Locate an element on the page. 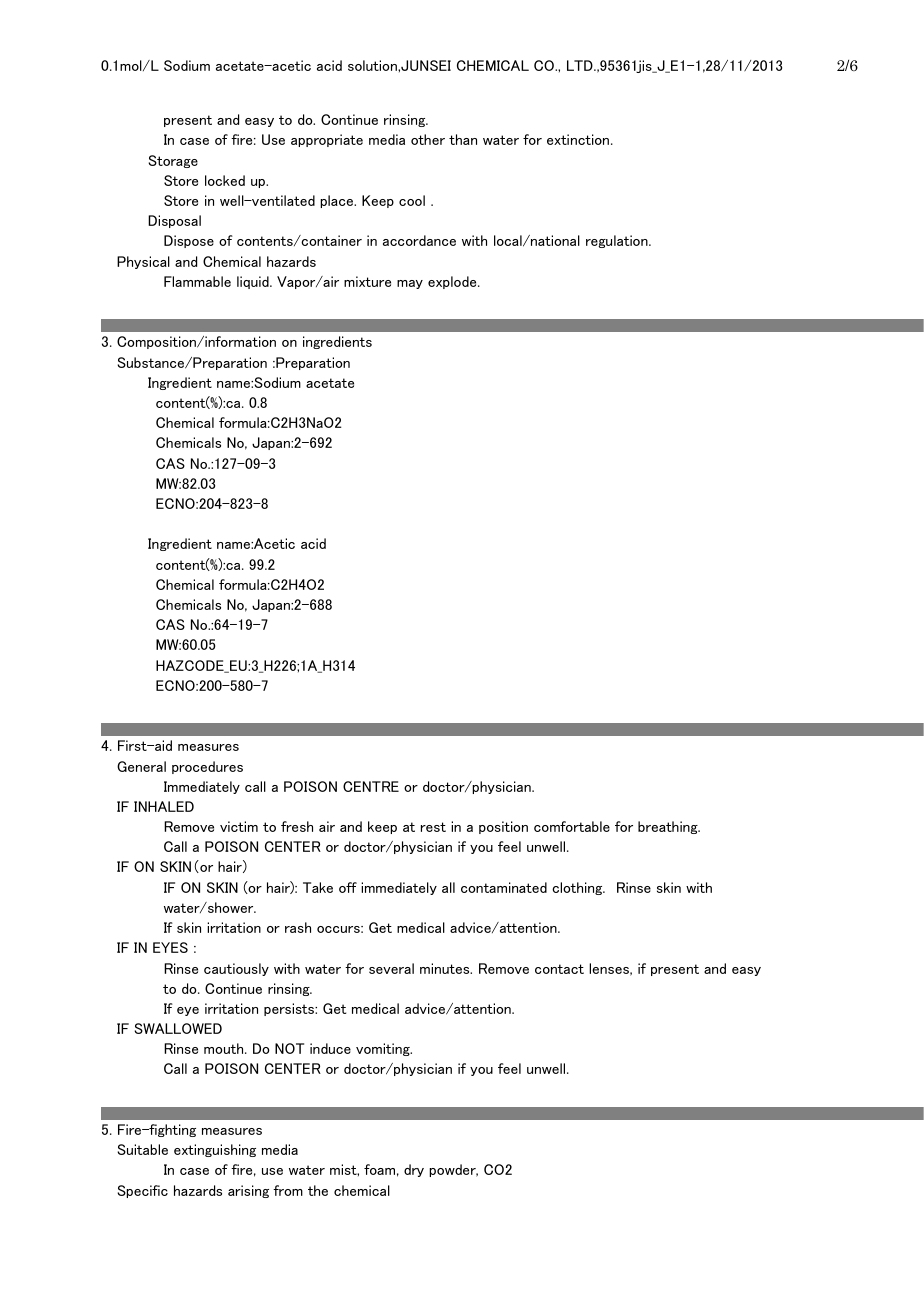  may is located at coordinates (410, 284).
